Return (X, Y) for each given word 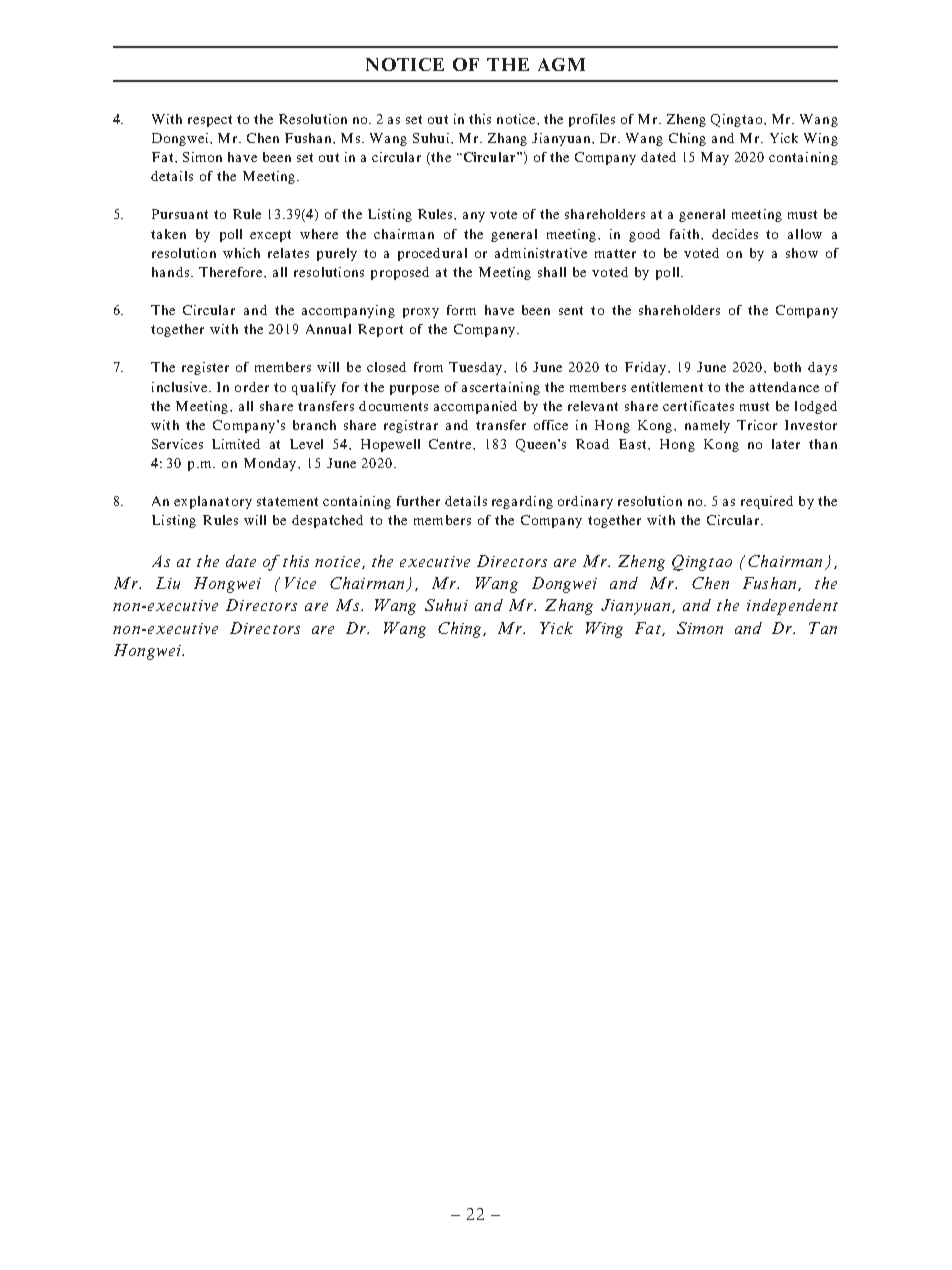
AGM (561, 64)
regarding (522, 502)
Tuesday (477, 368)
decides (735, 234)
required (767, 502)
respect (210, 121)
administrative (541, 253)
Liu (168, 583)
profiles (592, 120)
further (418, 501)
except (270, 236)
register (205, 368)
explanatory (213, 502)
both (787, 367)
